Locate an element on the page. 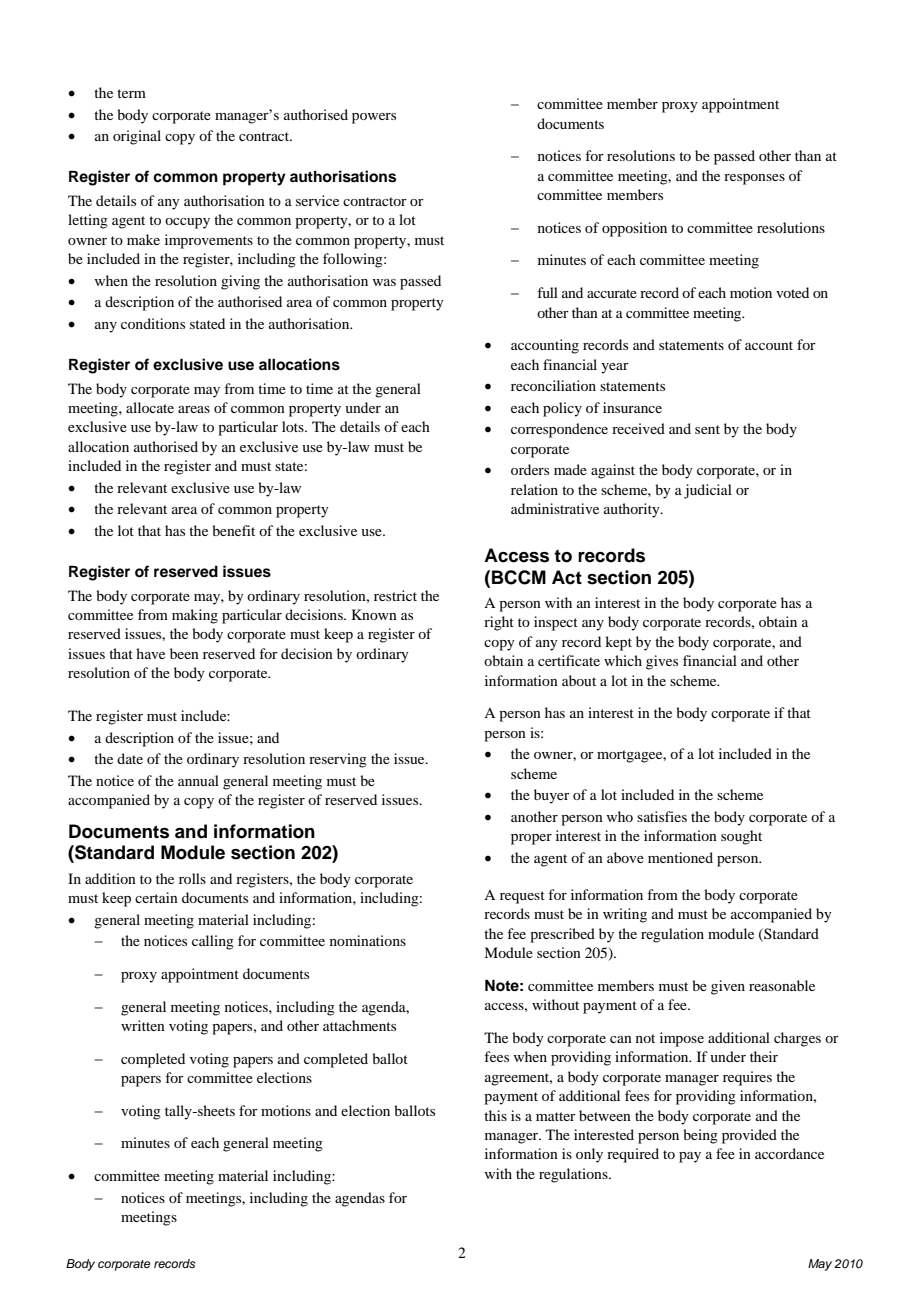 The height and width of the image is (1308, 924). original is located at coordinates (137, 137).
